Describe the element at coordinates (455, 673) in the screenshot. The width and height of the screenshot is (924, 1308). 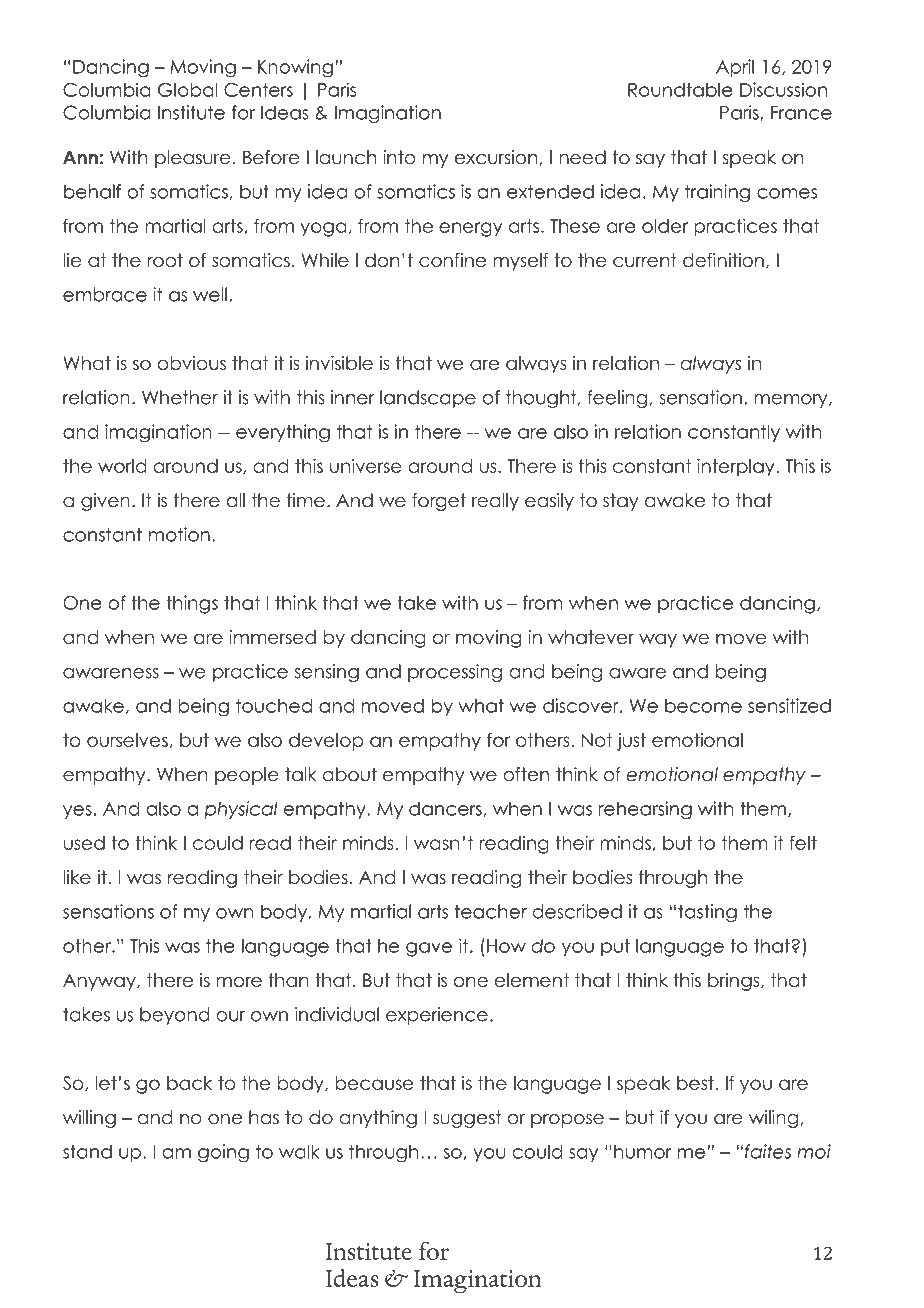
I see `processing` at that location.
